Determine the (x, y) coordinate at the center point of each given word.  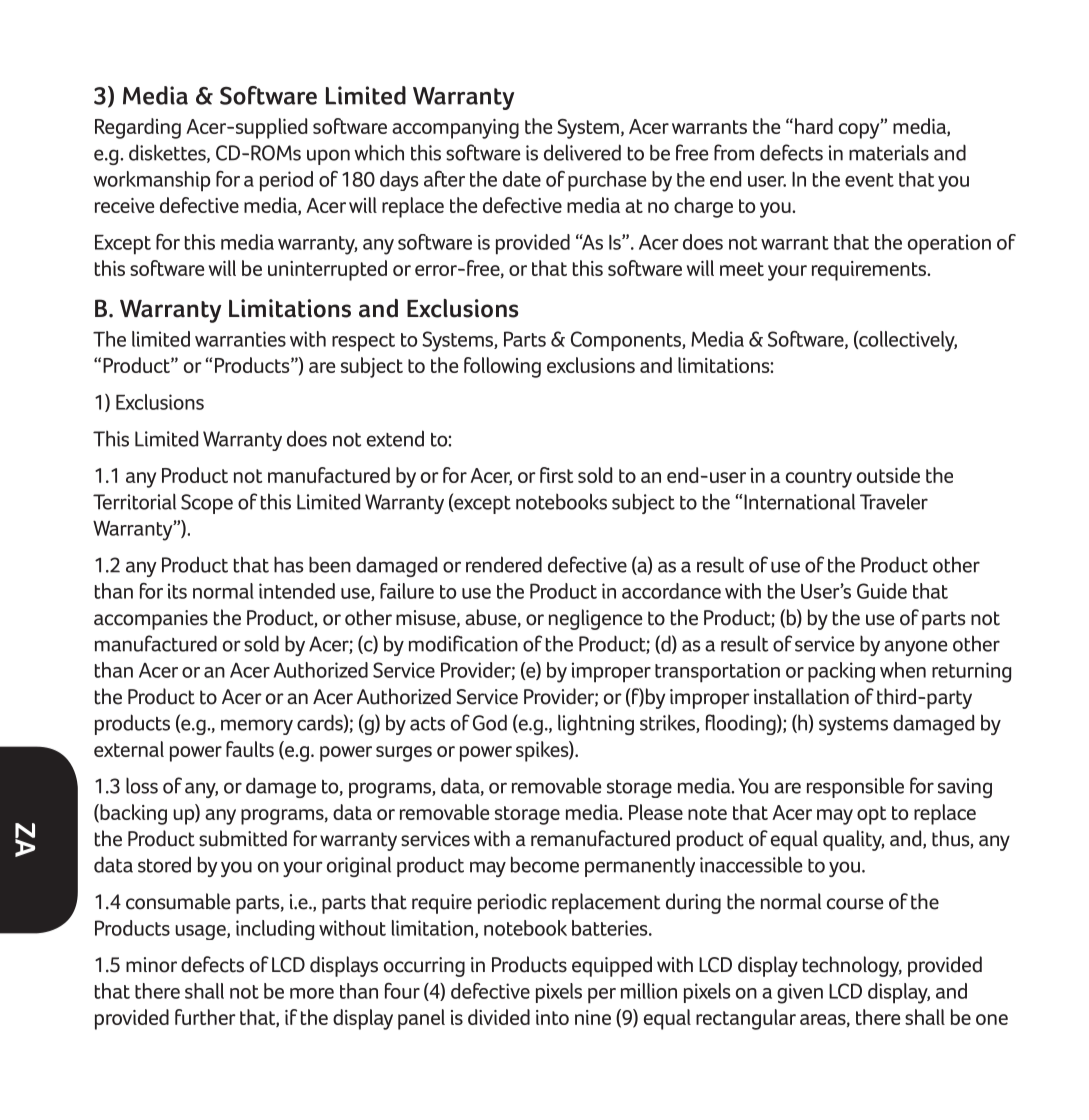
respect (363, 342)
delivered (582, 152)
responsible (855, 787)
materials (889, 152)
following (502, 367)
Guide (882, 591)
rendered (504, 564)
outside (888, 475)
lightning (596, 724)
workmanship (151, 181)
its (177, 591)
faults (250, 749)
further (205, 1017)
